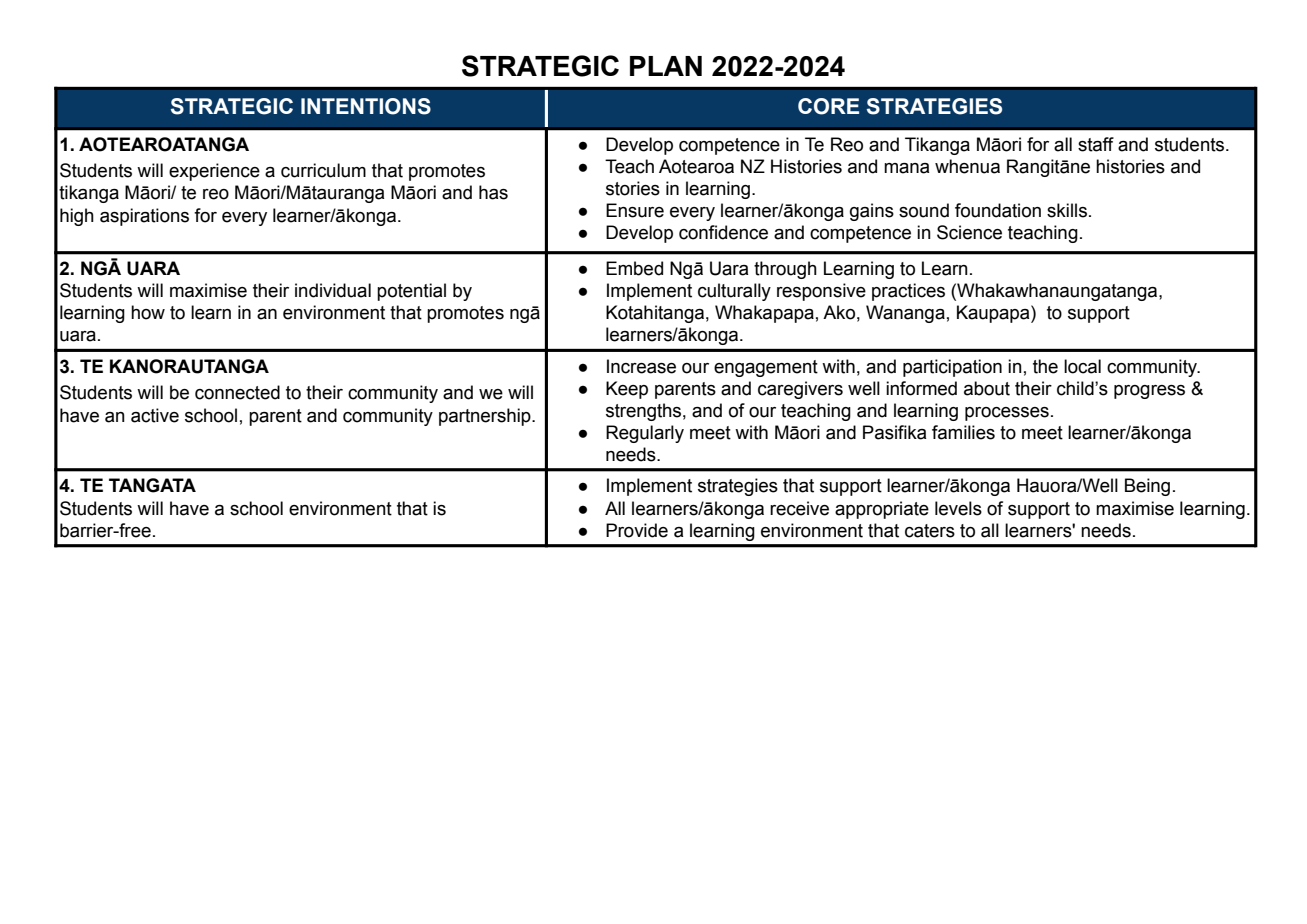 Image resolution: width=1307 pixels, height=924 pixels. Describe the element at coordinates (144, 217) in the screenshot. I see `aspirations` at that location.
